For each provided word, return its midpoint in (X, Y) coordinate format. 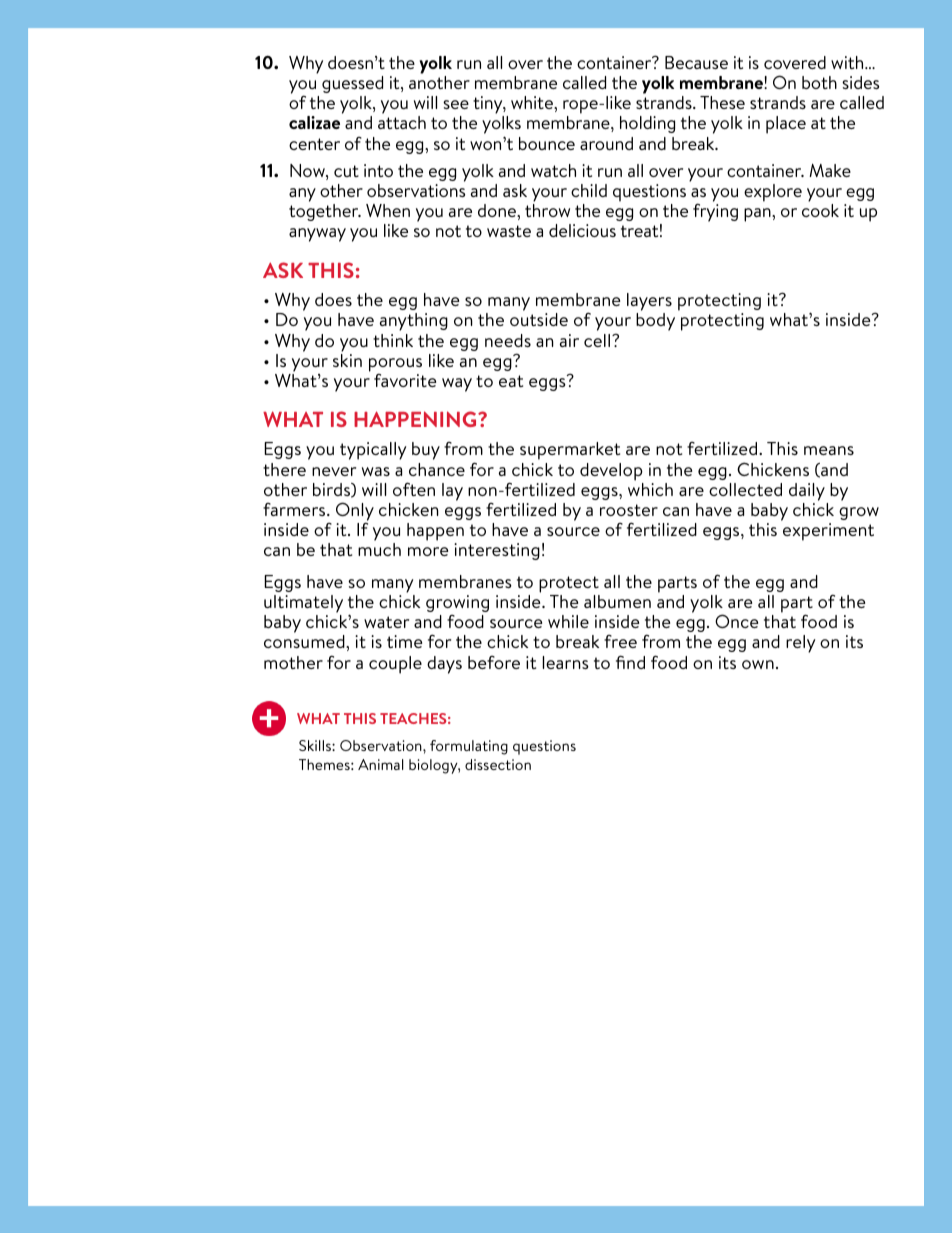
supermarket (570, 451)
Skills (316, 745)
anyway (317, 235)
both (819, 82)
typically (373, 451)
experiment (828, 532)
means (829, 450)
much (379, 549)
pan (758, 215)
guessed (352, 84)
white (533, 102)
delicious (582, 230)
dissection (498, 764)
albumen (617, 601)
